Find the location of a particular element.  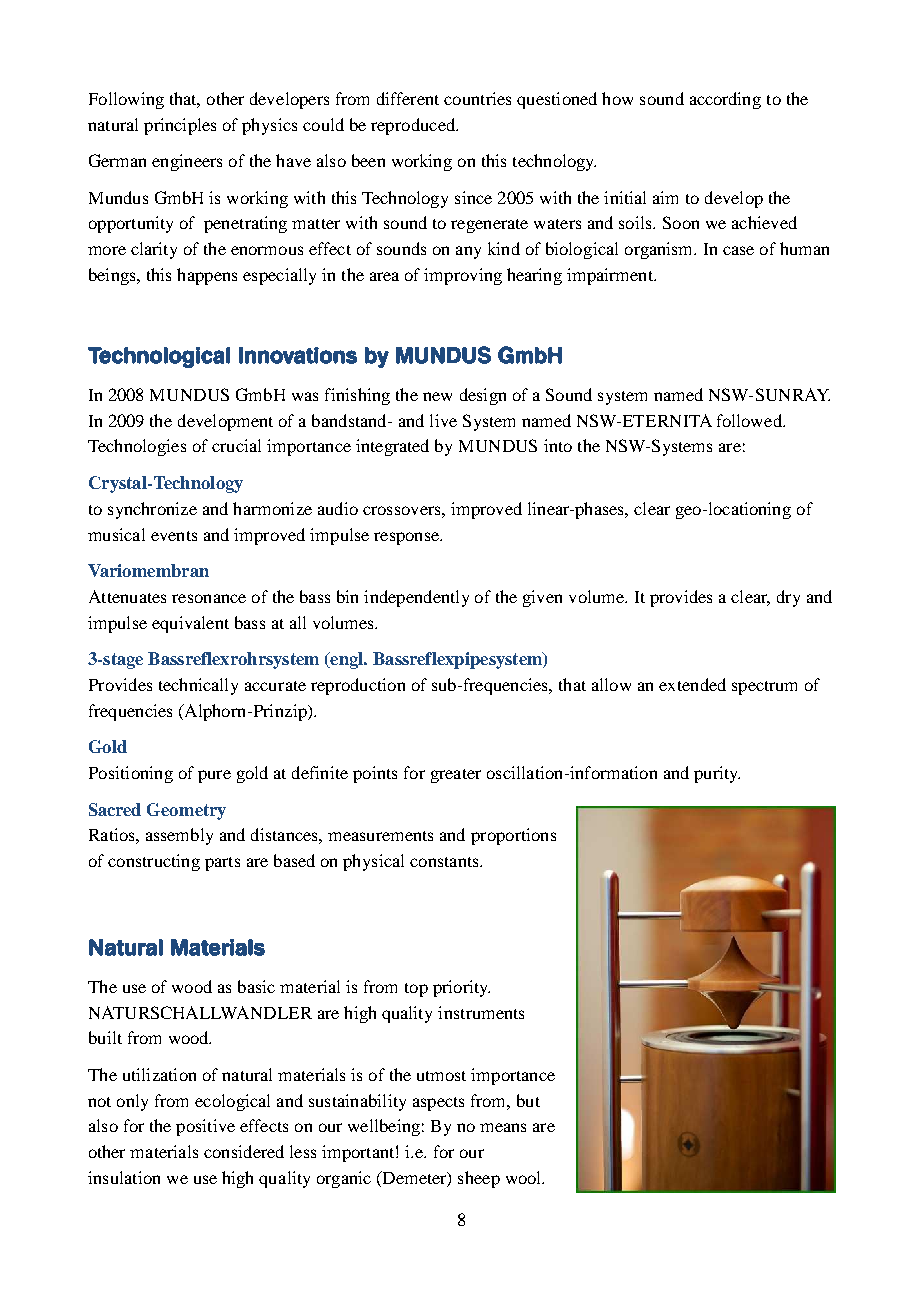

wool is located at coordinates (525, 1177).
